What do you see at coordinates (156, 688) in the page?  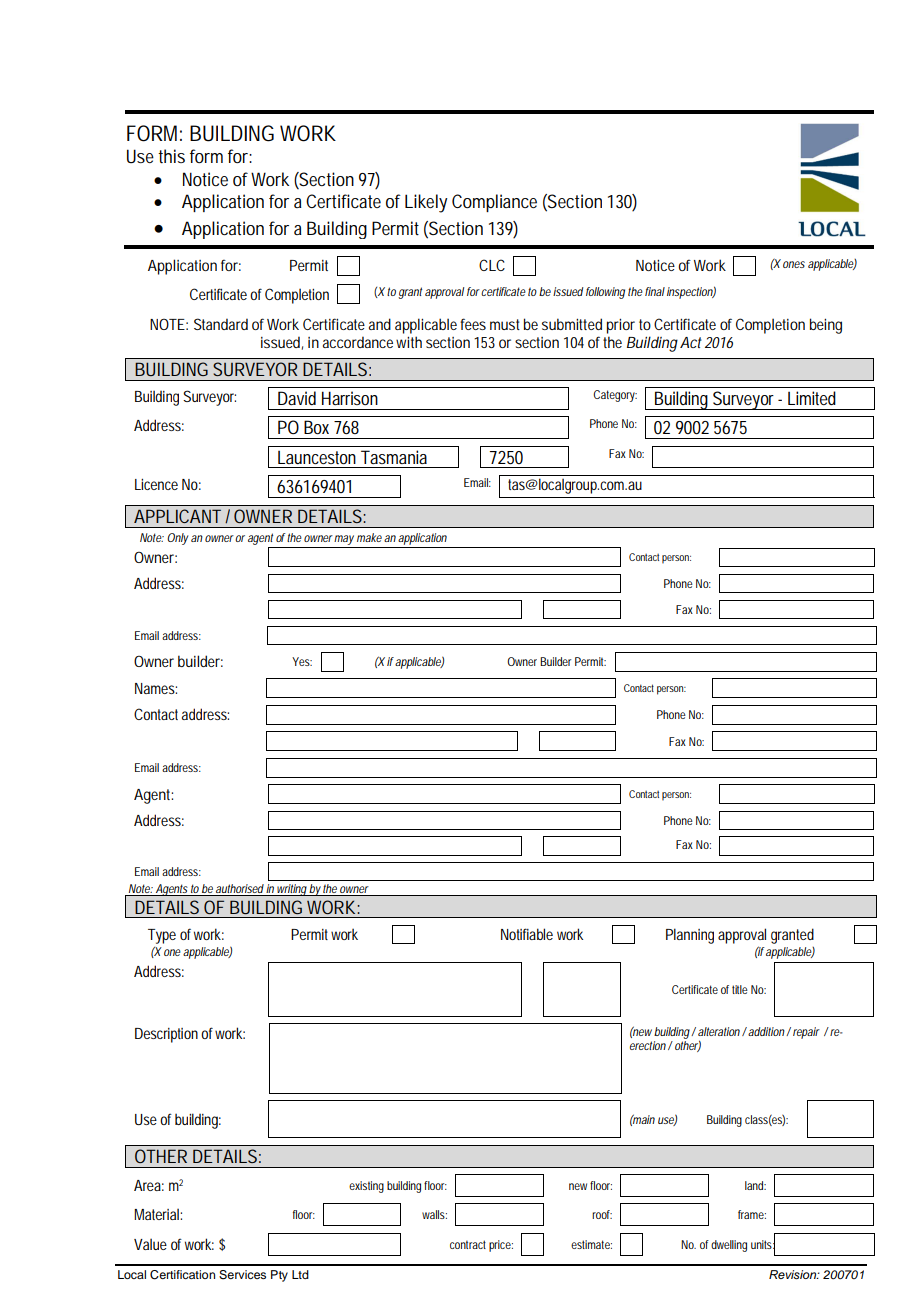 I see `Names` at bounding box center [156, 688].
